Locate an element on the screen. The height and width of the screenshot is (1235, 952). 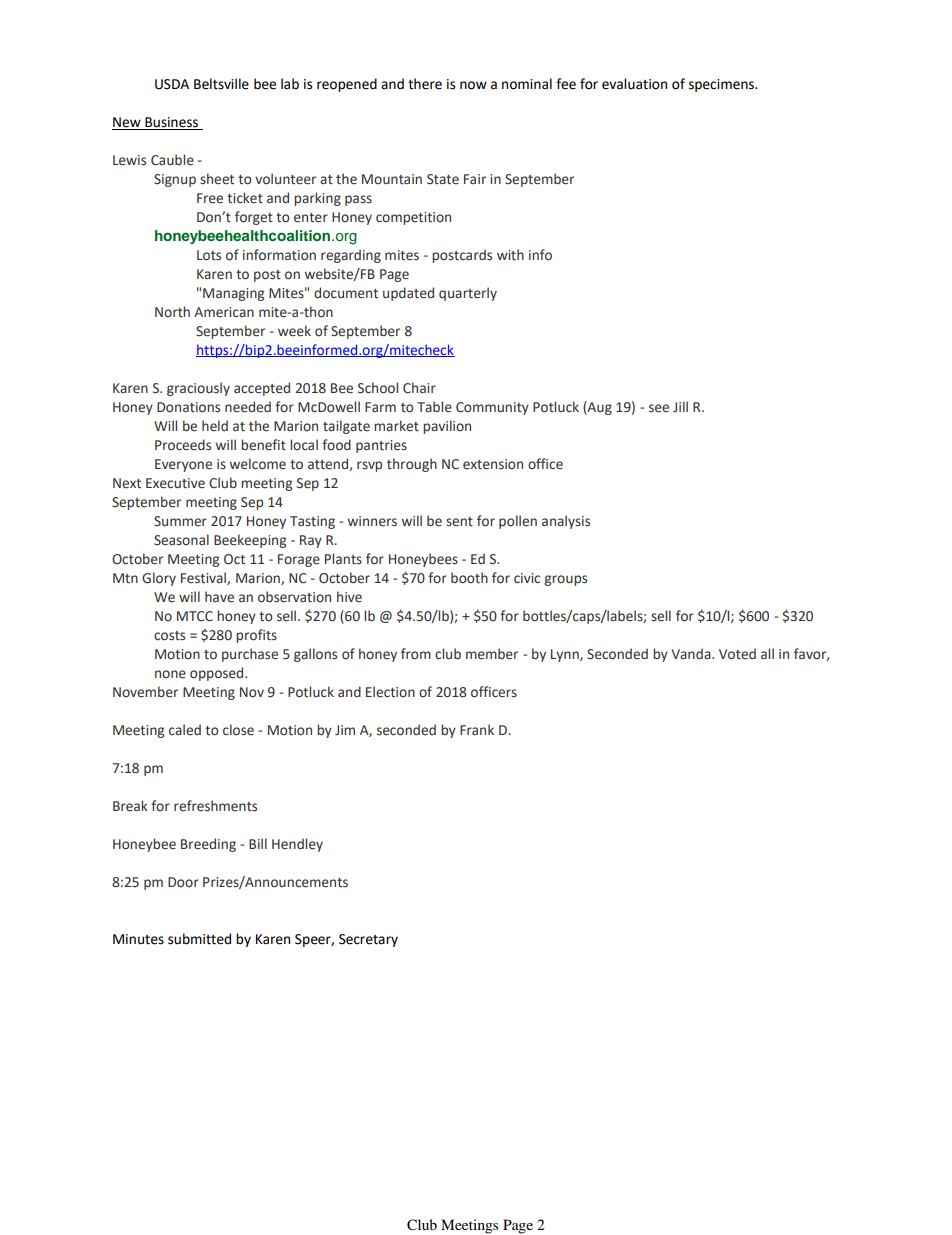
Jill is located at coordinates (680, 406).
